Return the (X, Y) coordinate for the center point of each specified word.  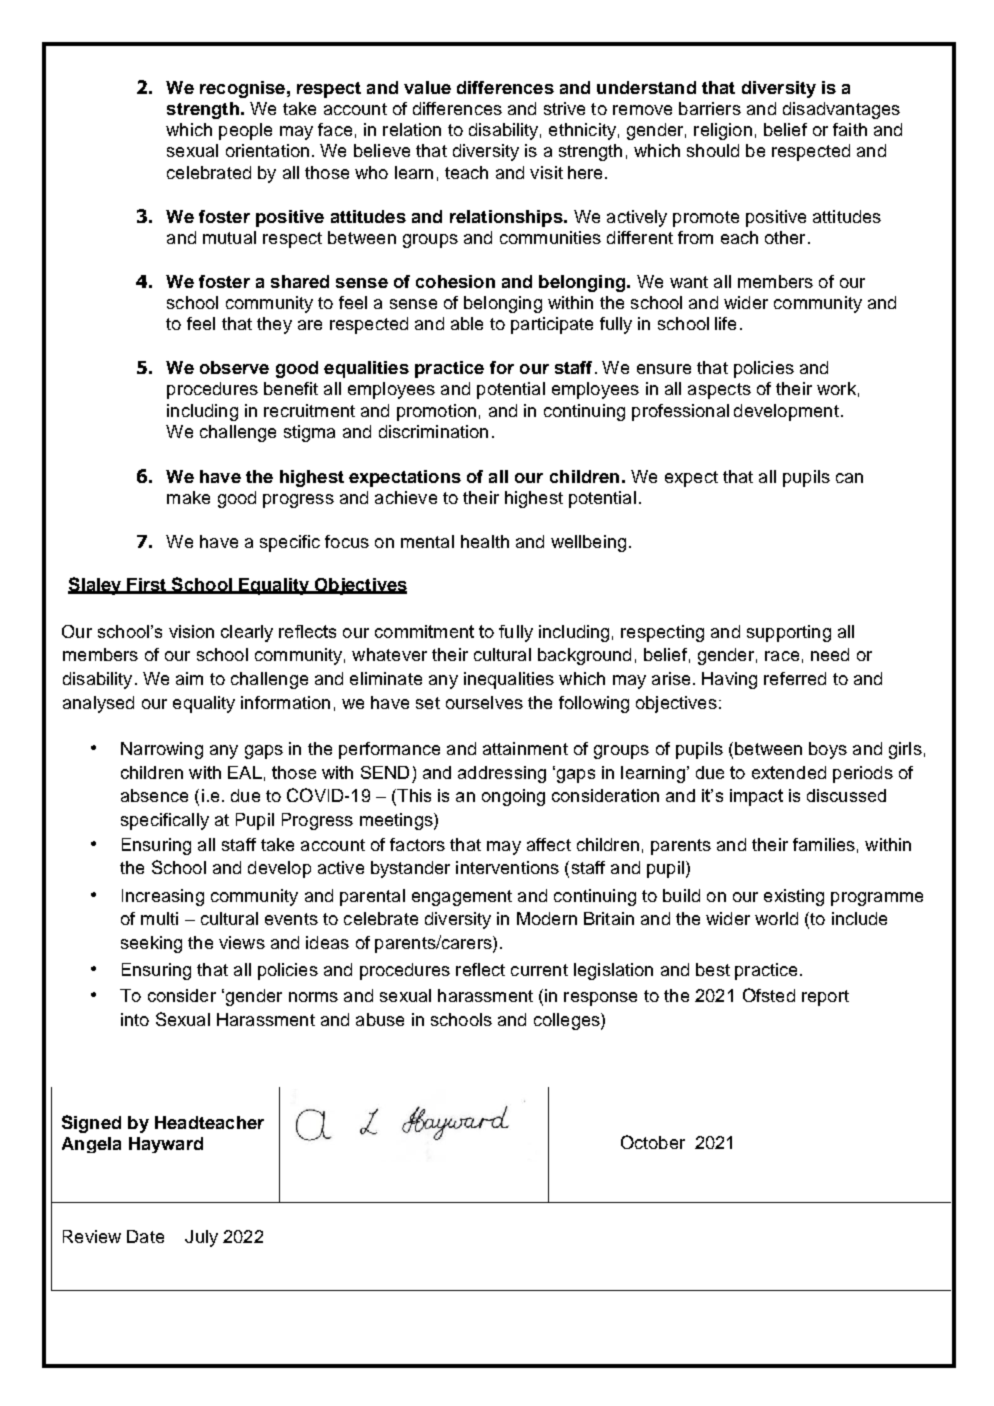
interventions (507, 867)
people (245, 131)
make (188, 497)
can (849, 478)
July (201, 1238)
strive (564, 108)
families (824, 844)
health (485, 541)
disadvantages (841, 110)
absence (154, 795)
